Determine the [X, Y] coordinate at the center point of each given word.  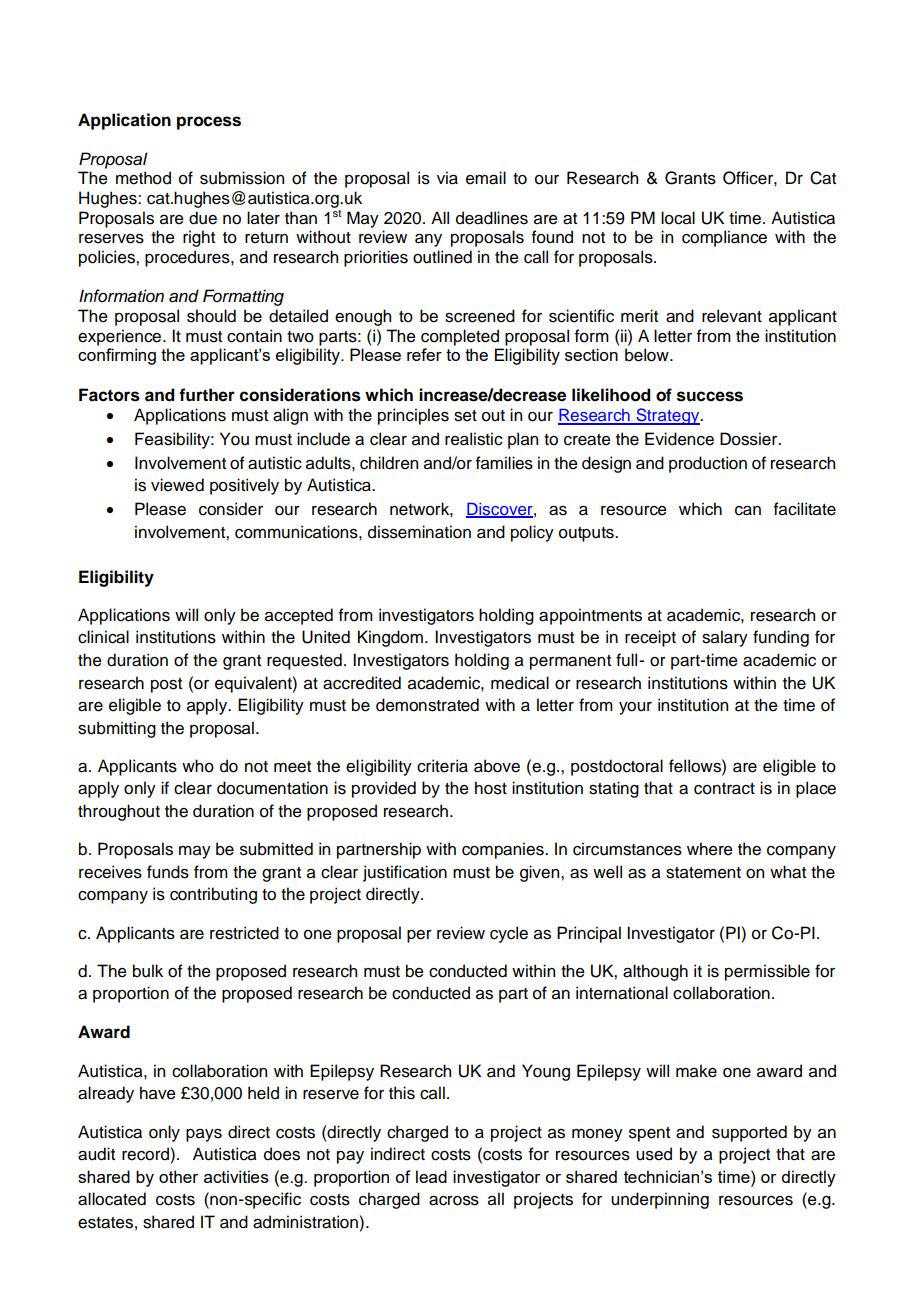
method [143, 178]
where [710, 849]
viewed [177, 485]
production [708, 464]
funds [168, 872]
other [178, 1176]
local [678, 218]
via [447, 178]
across [454, 1201]
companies [504, 850]
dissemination [419, 532]
